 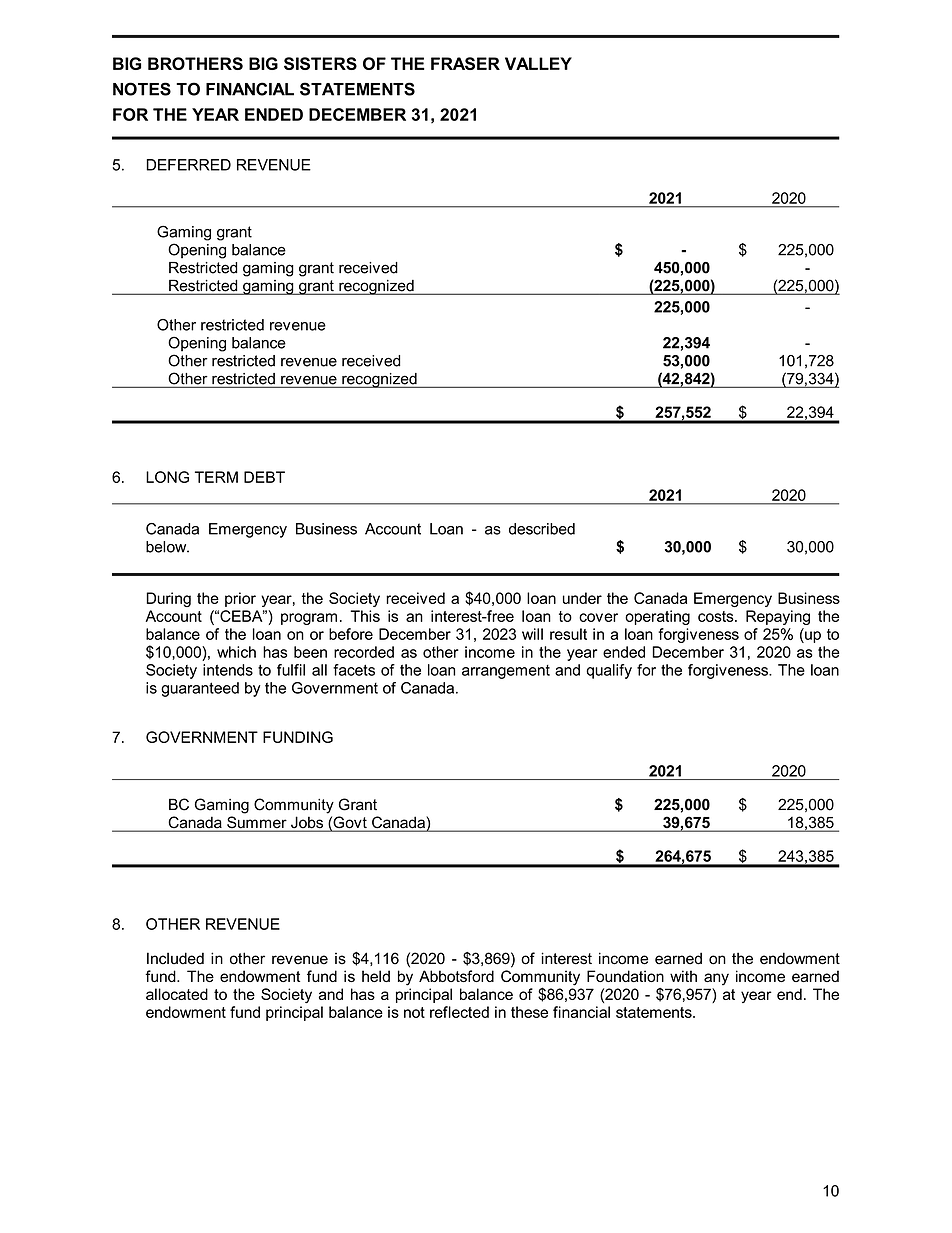 What do you see at coordinates (177, 994) in the screenshot?
I see `allocated` at bounding box center [177, 994].
